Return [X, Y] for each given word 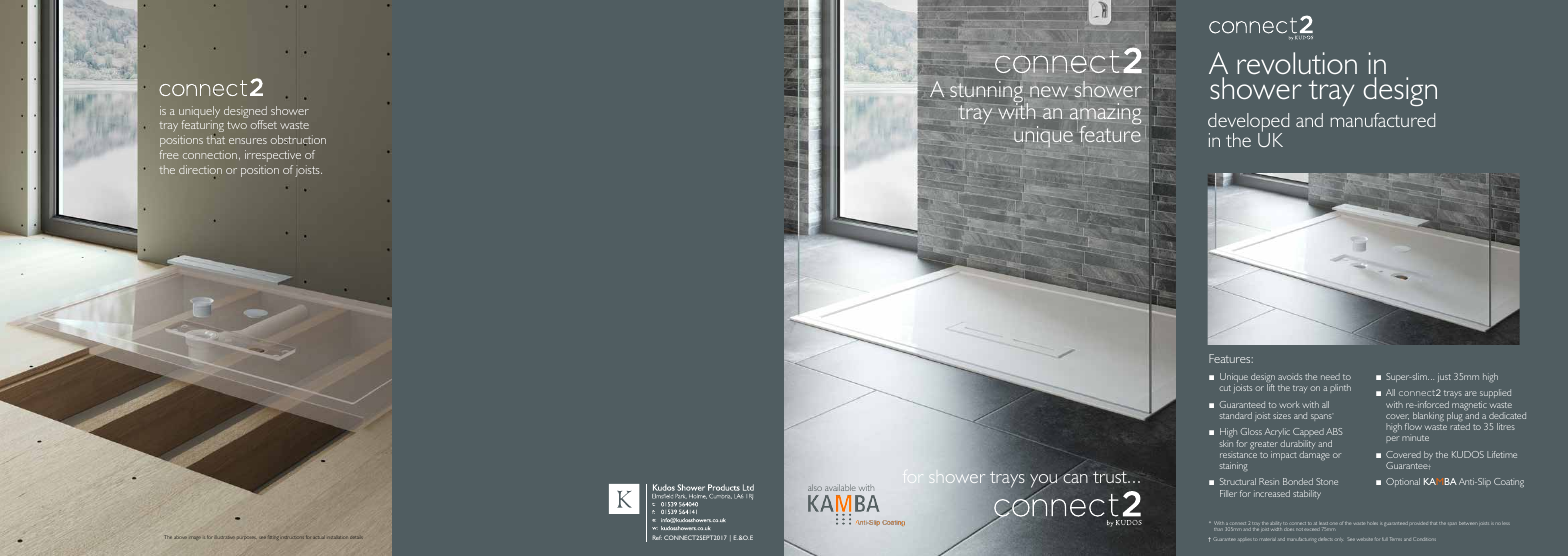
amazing [1105, 115]
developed [1248, 123]
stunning [986, 93]
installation [338, 537]
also [815, 488]
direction [200, 169]
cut [1225, 388]
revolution [1297, 63]
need [1330, 376]
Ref [657, 537]
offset [264, 124]
